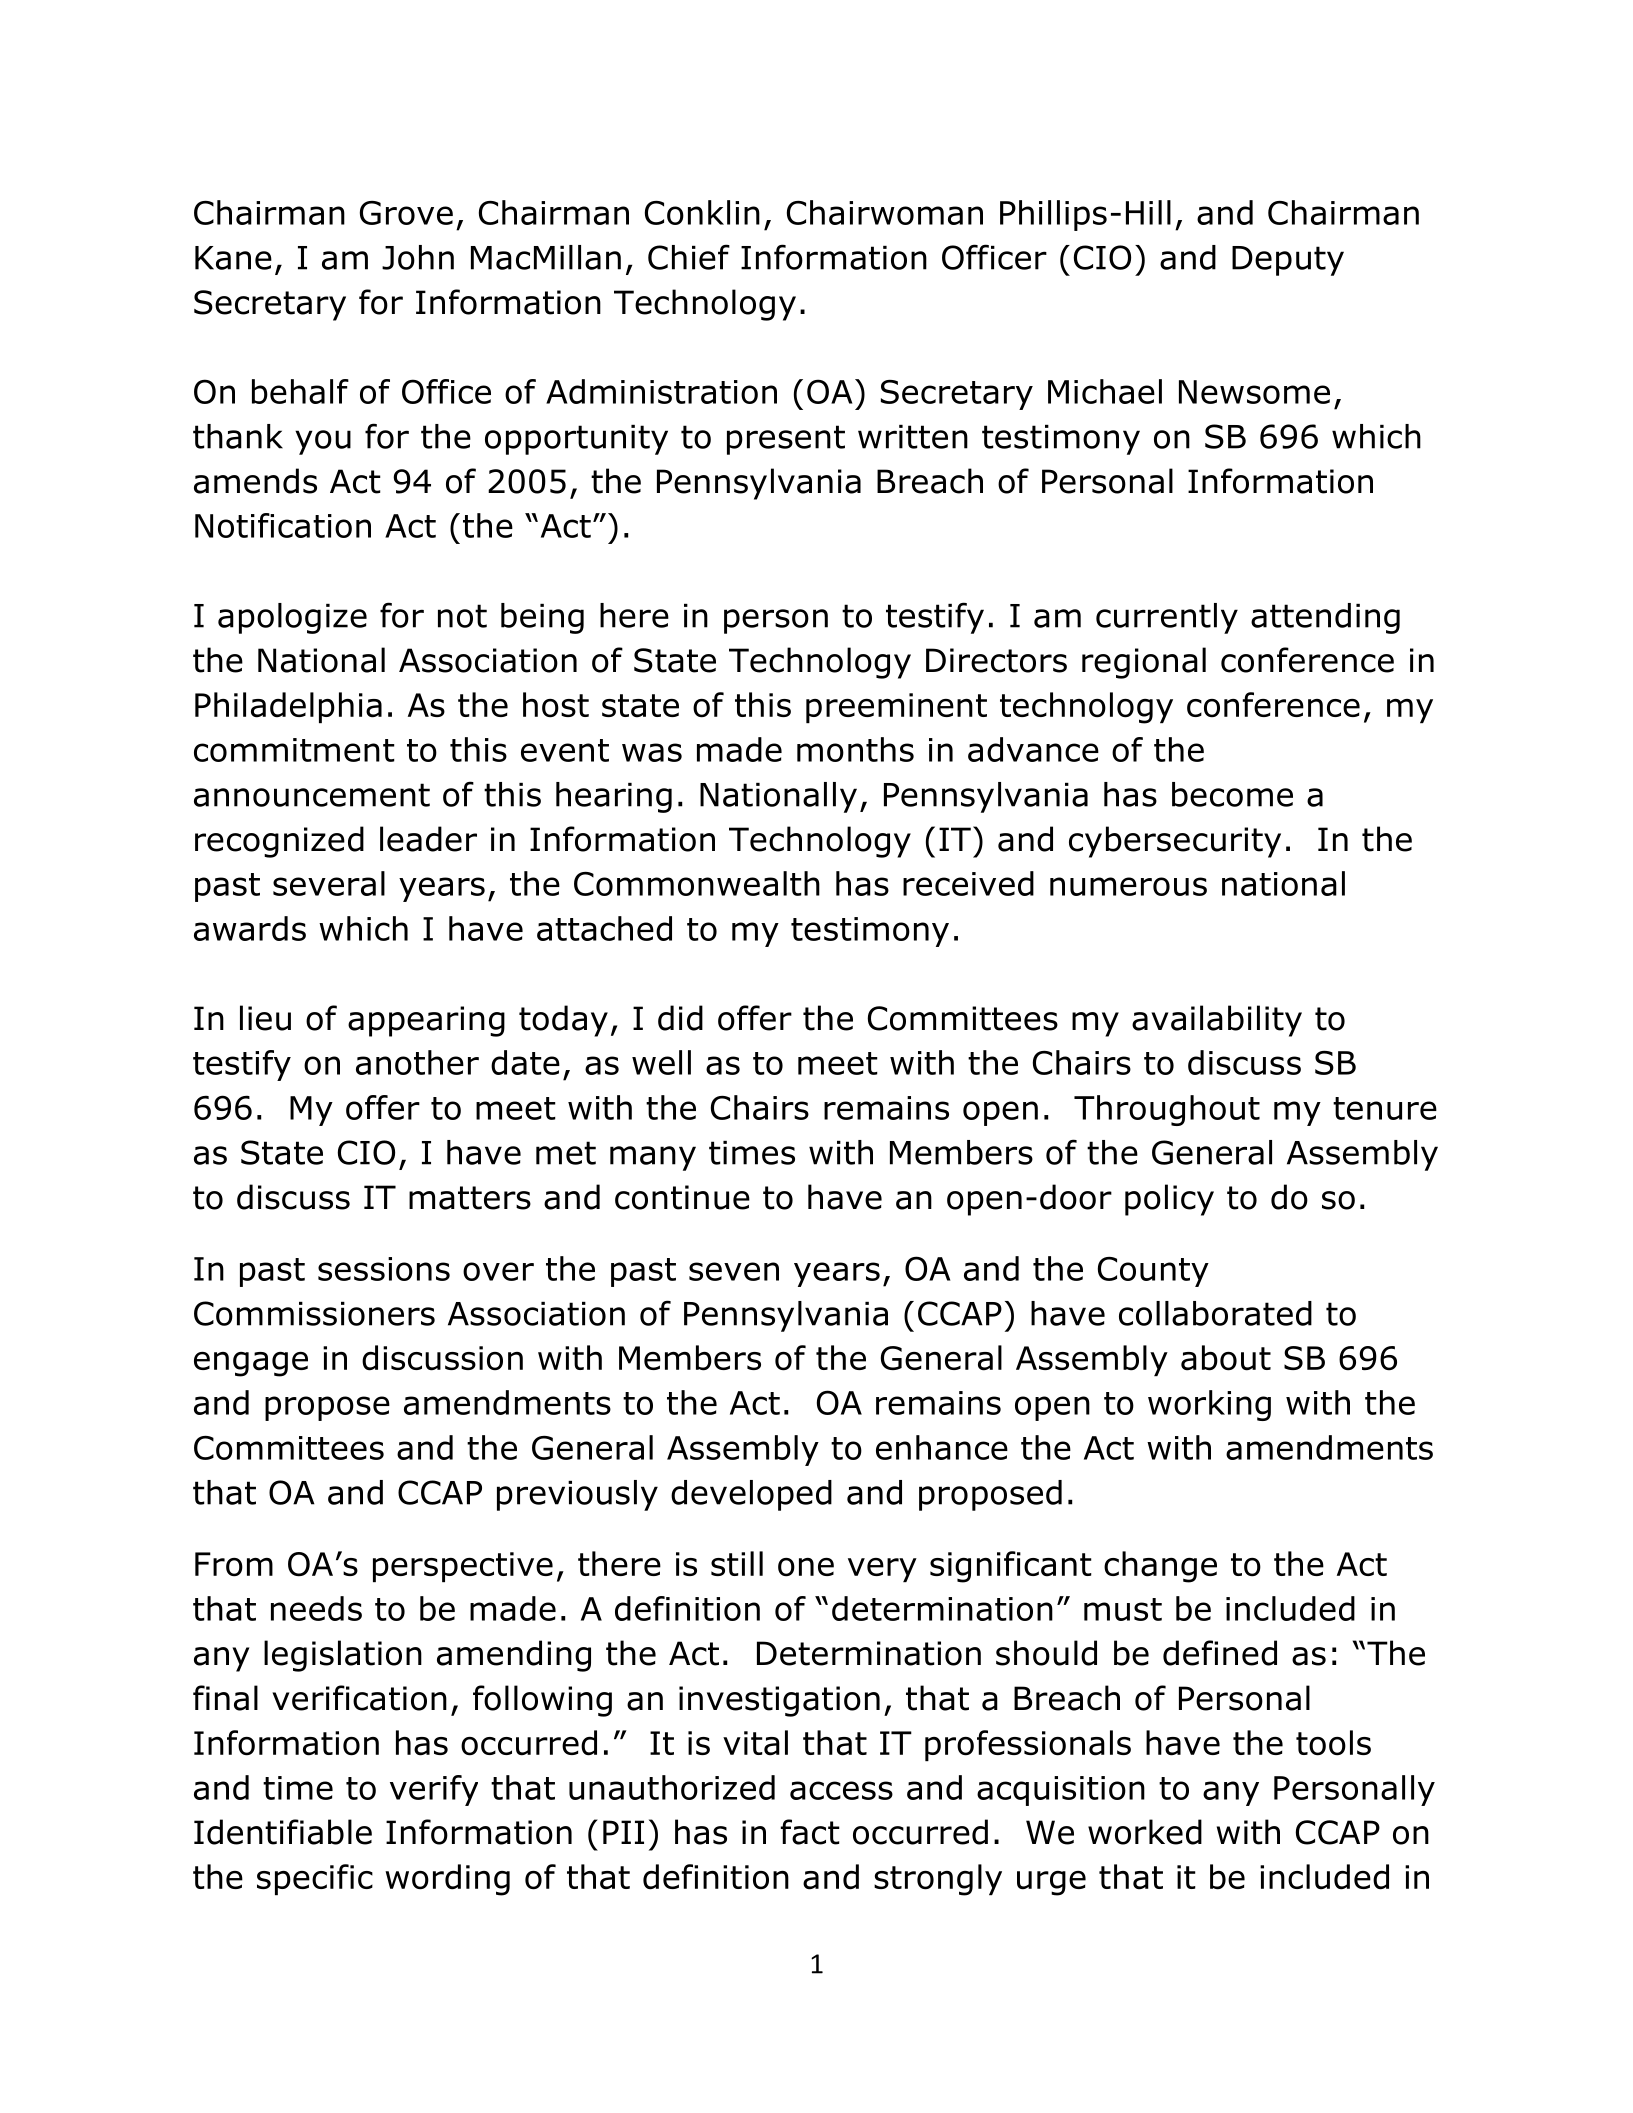 The image size is (1633, 2113). Describe the element at coordinates (1175, 842) in the page. I see `cybersecurity` at that location.
